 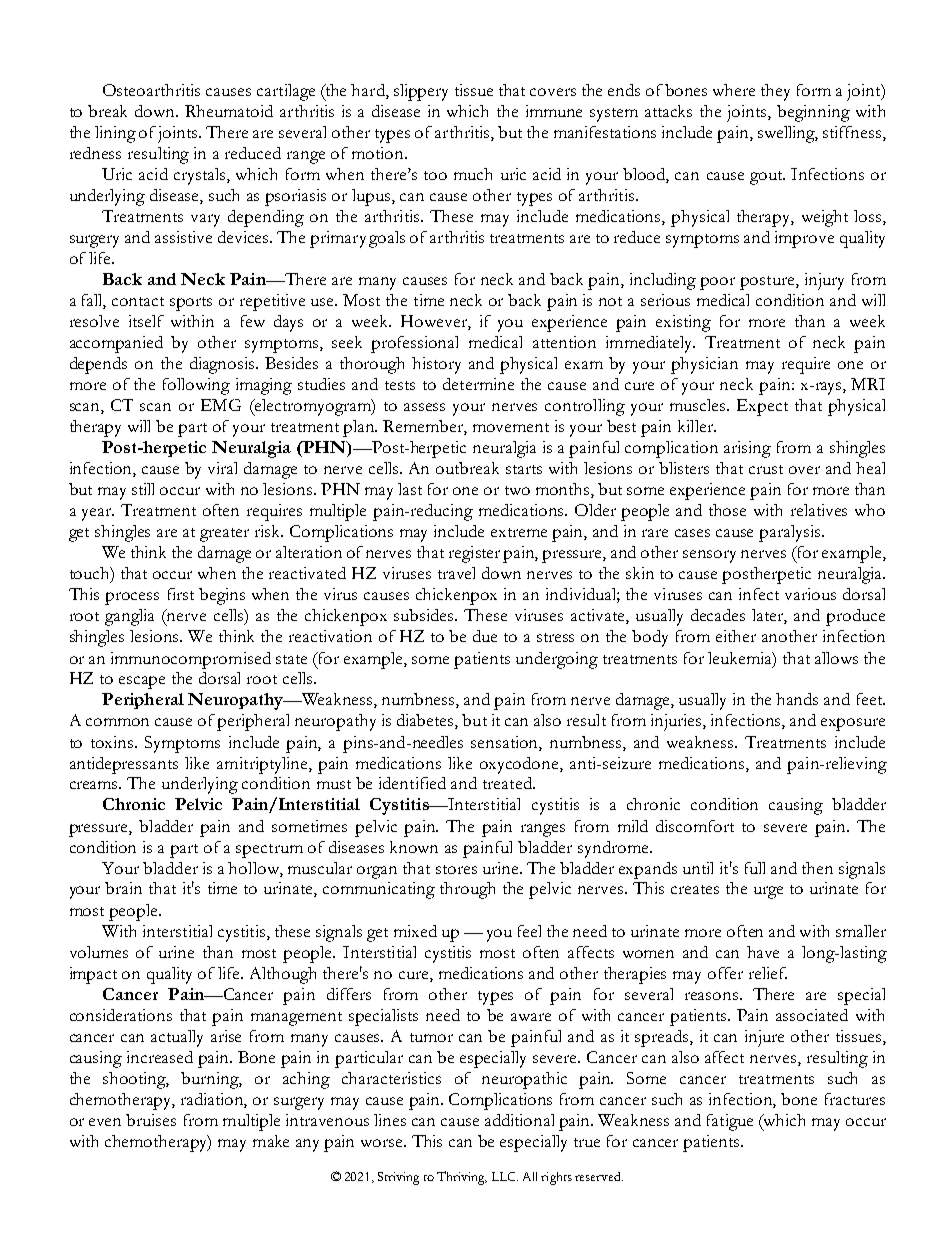 I want to click on bruises, so click(x=151, y=1120).
